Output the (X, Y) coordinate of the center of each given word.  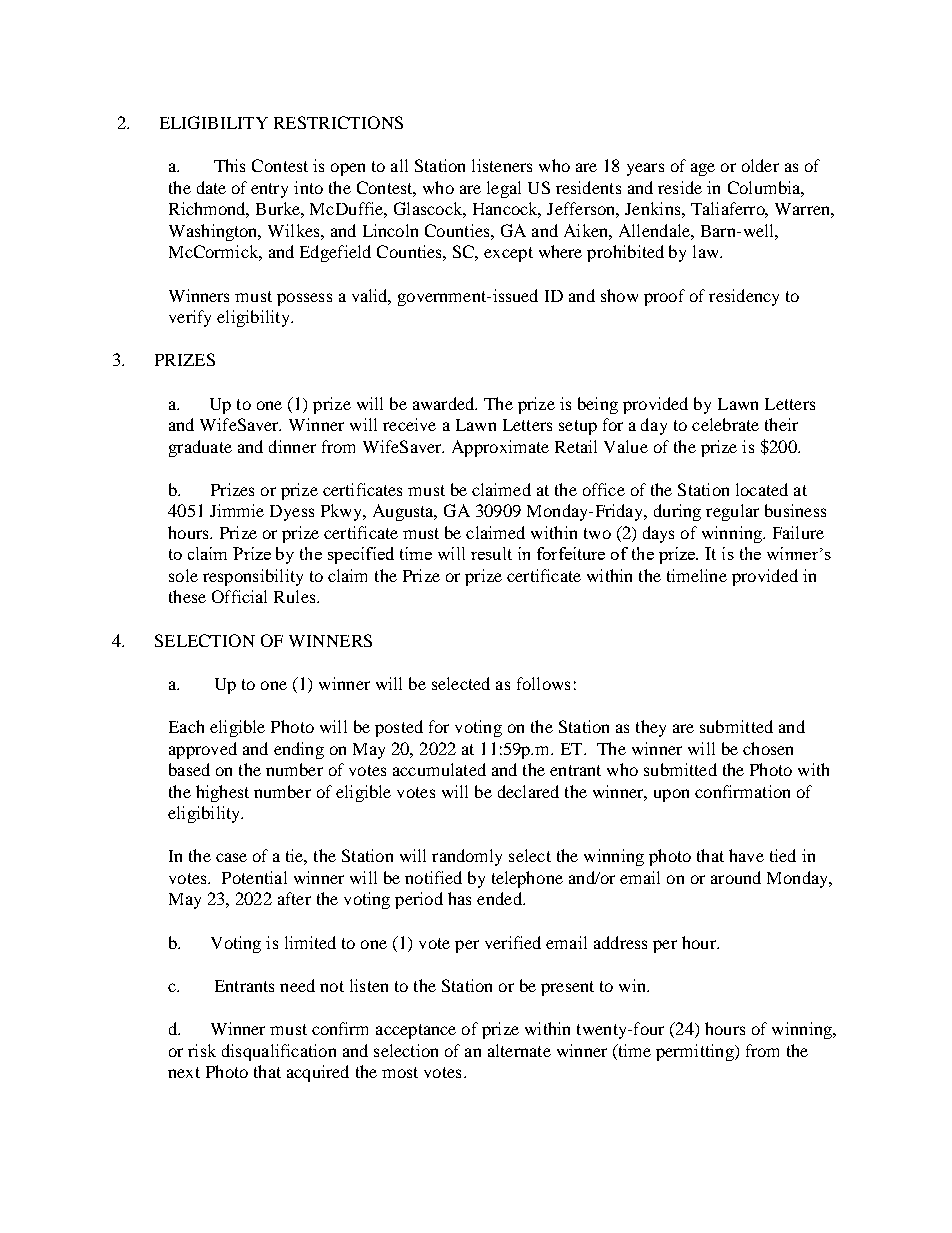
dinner (292, 446)
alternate (519, 1050)
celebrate (725, 424)
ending (299, 750)
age (703, 169)
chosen (768, 748)
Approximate (500, 448)
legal (504, 189)
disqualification (279, 1052)
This (229, 165)
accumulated (439, 769)
